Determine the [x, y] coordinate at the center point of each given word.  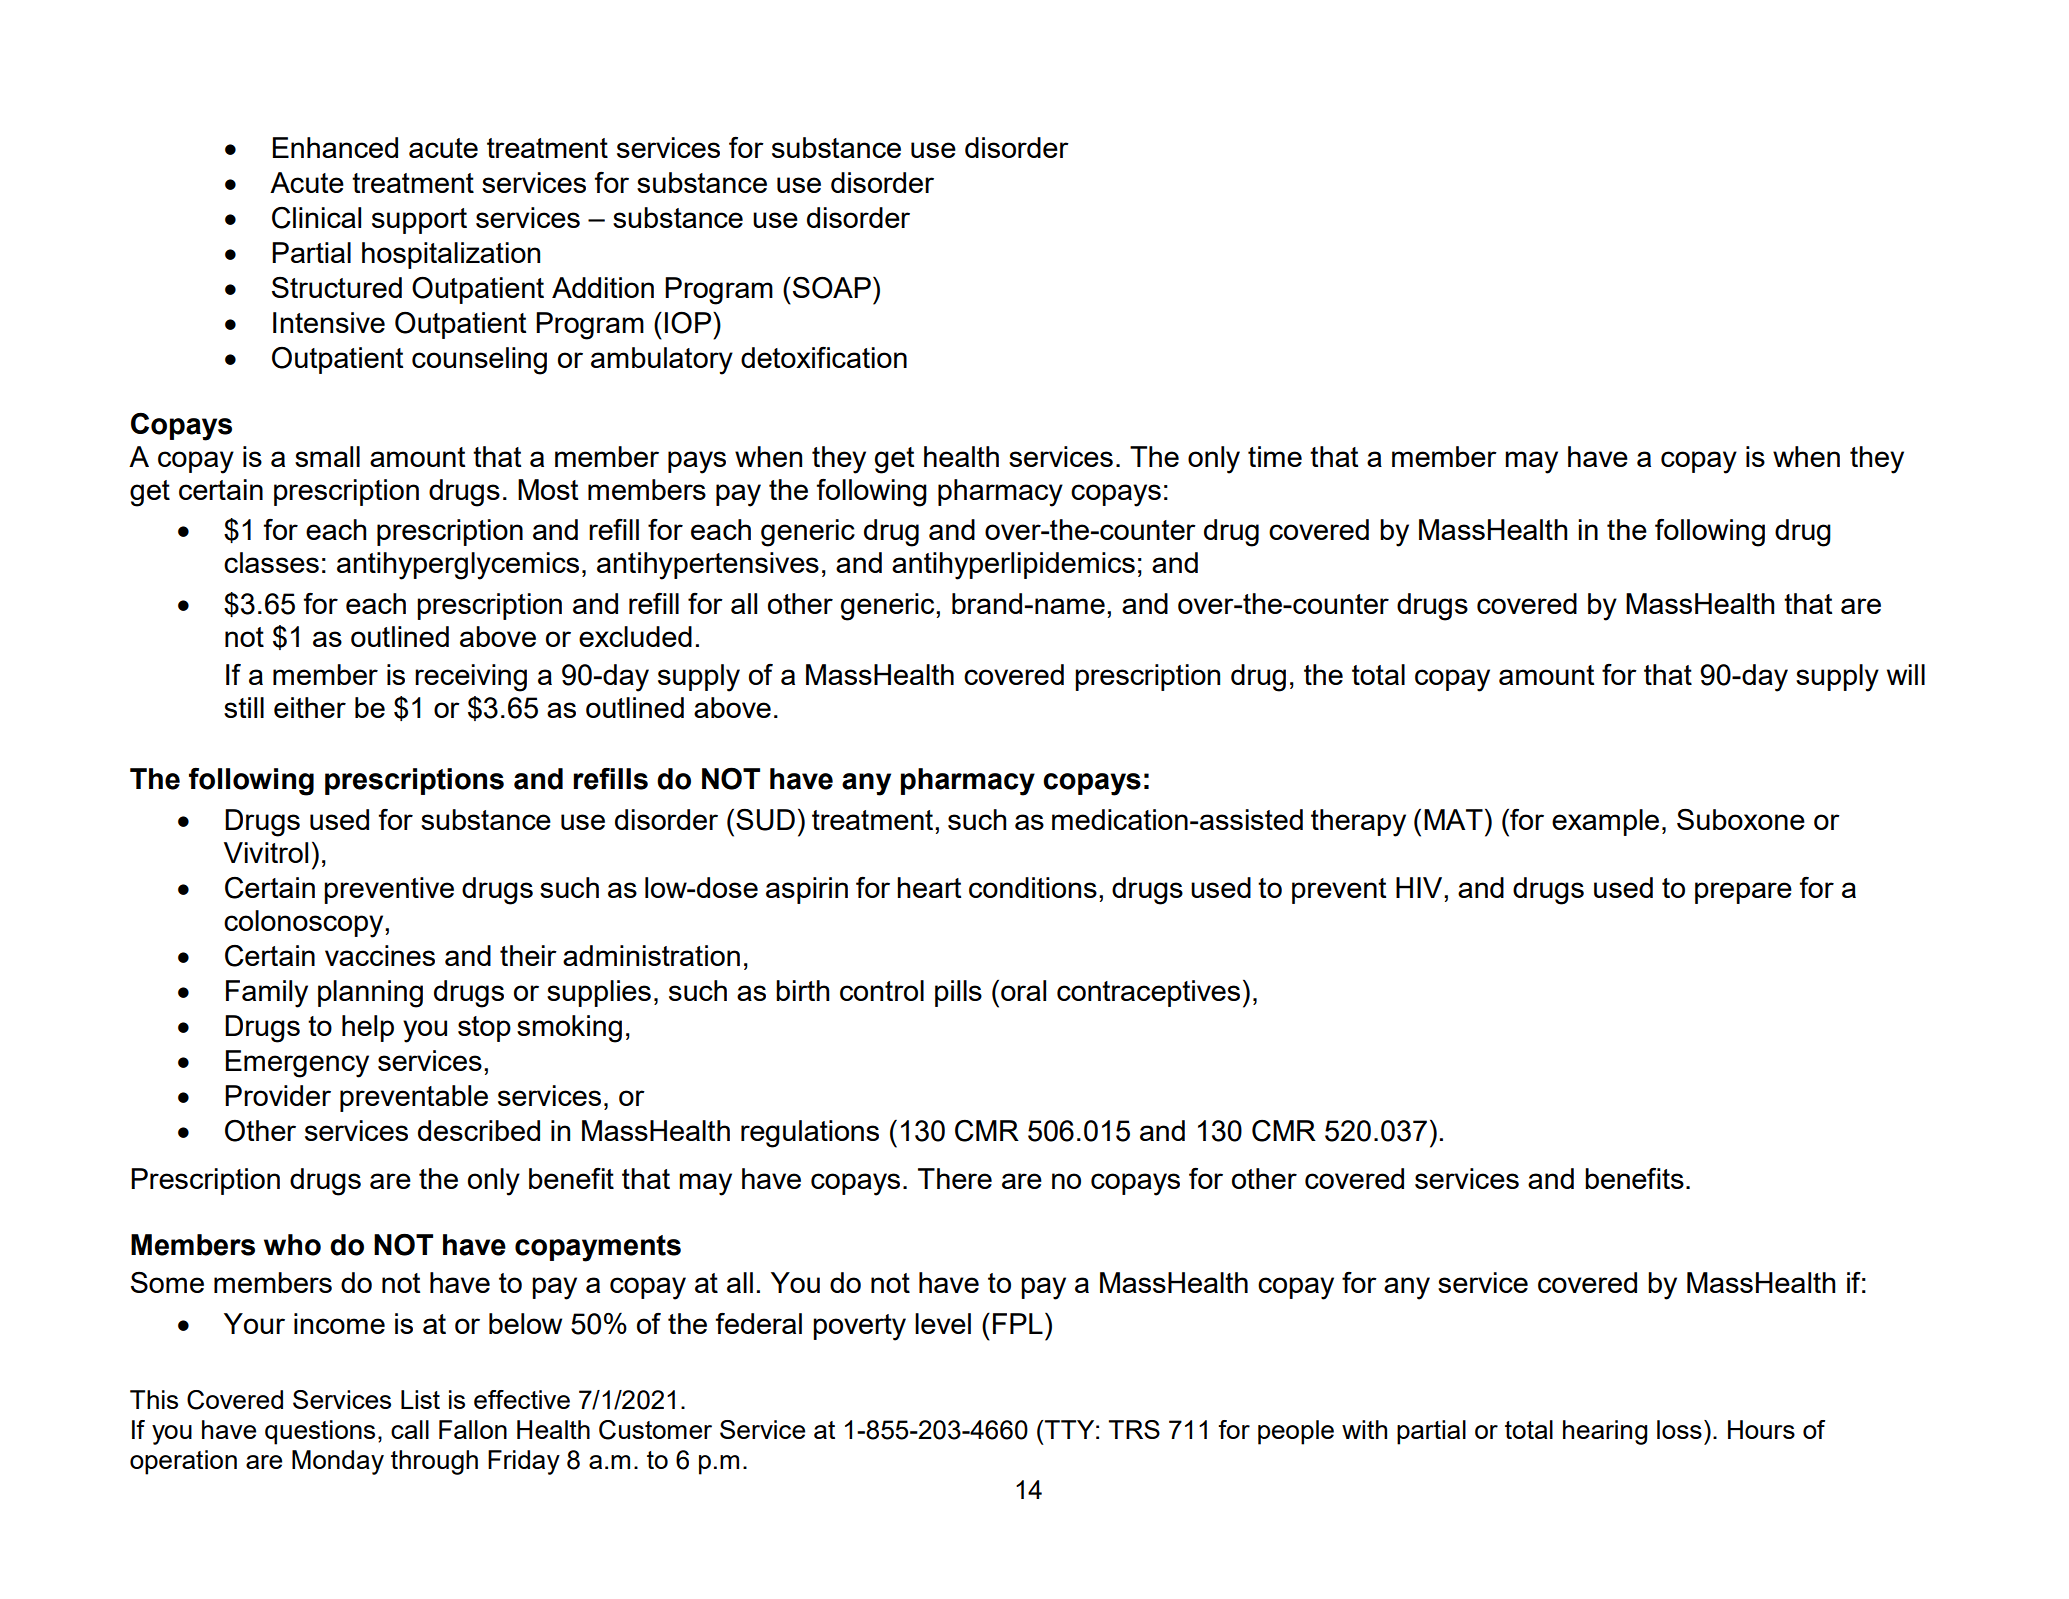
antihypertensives [708, 566]
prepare [1743, 893]
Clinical [316, 218]
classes [271, 562]
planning [370, 994]
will [1906, 674]
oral [1023, 990]
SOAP [832, 287]
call [410, 1429]
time [1275, 456]
